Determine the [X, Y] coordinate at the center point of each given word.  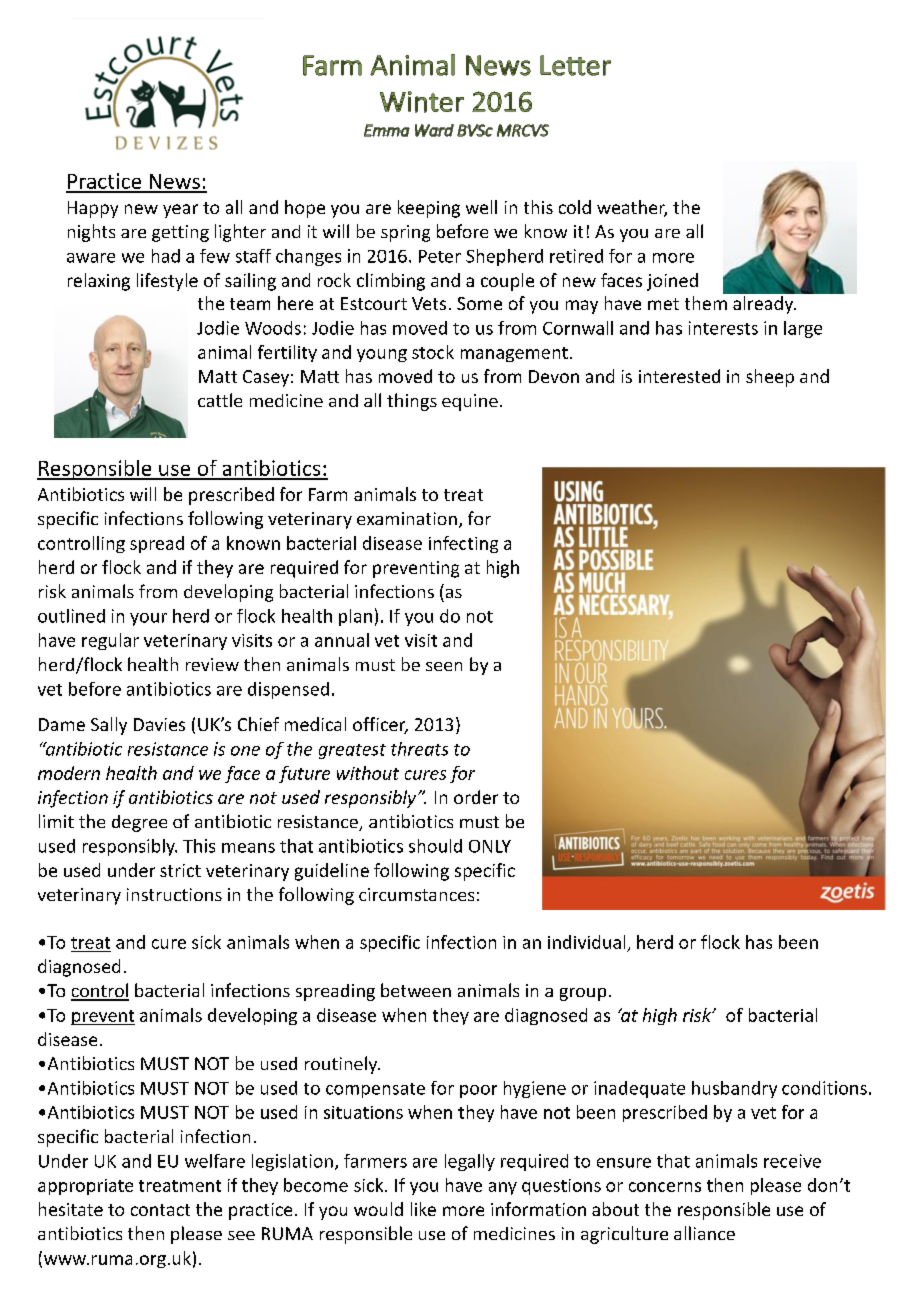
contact [160, 1210]
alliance [704, 1233]
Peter [440, 256]
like [423, 1209]
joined [672, 282]
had [166, 256]
